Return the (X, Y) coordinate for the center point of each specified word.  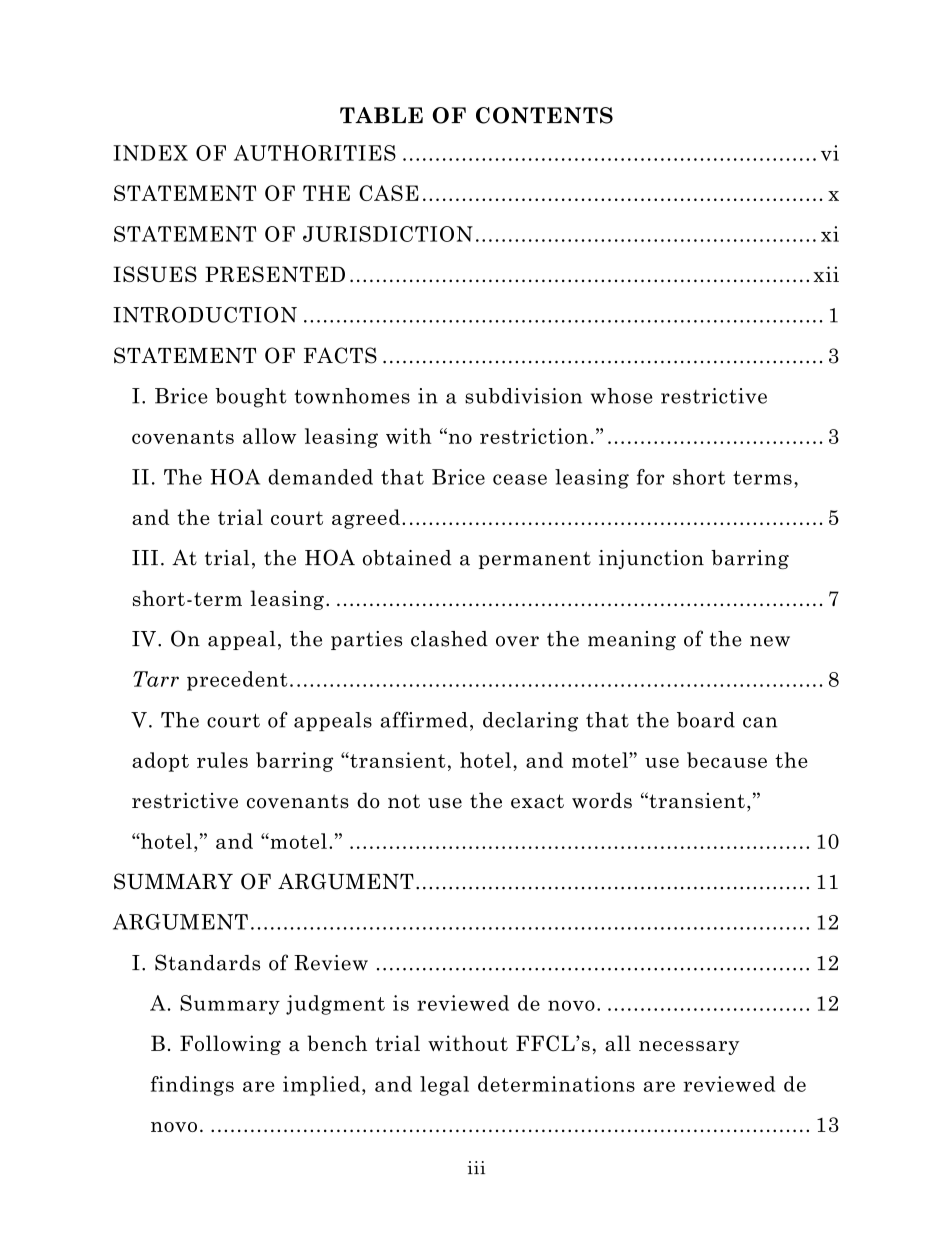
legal (444, 1086)
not (404, 801)
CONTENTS (544, 115)
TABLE (381, 115)
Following (230, 1045)
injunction (651, 559)
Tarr (156, 679)
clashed (449, 639)
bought (251, 398)
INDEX (150, 153)
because (727, 760)
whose (622, 396)
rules (222, 760)
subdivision (523, 396)
